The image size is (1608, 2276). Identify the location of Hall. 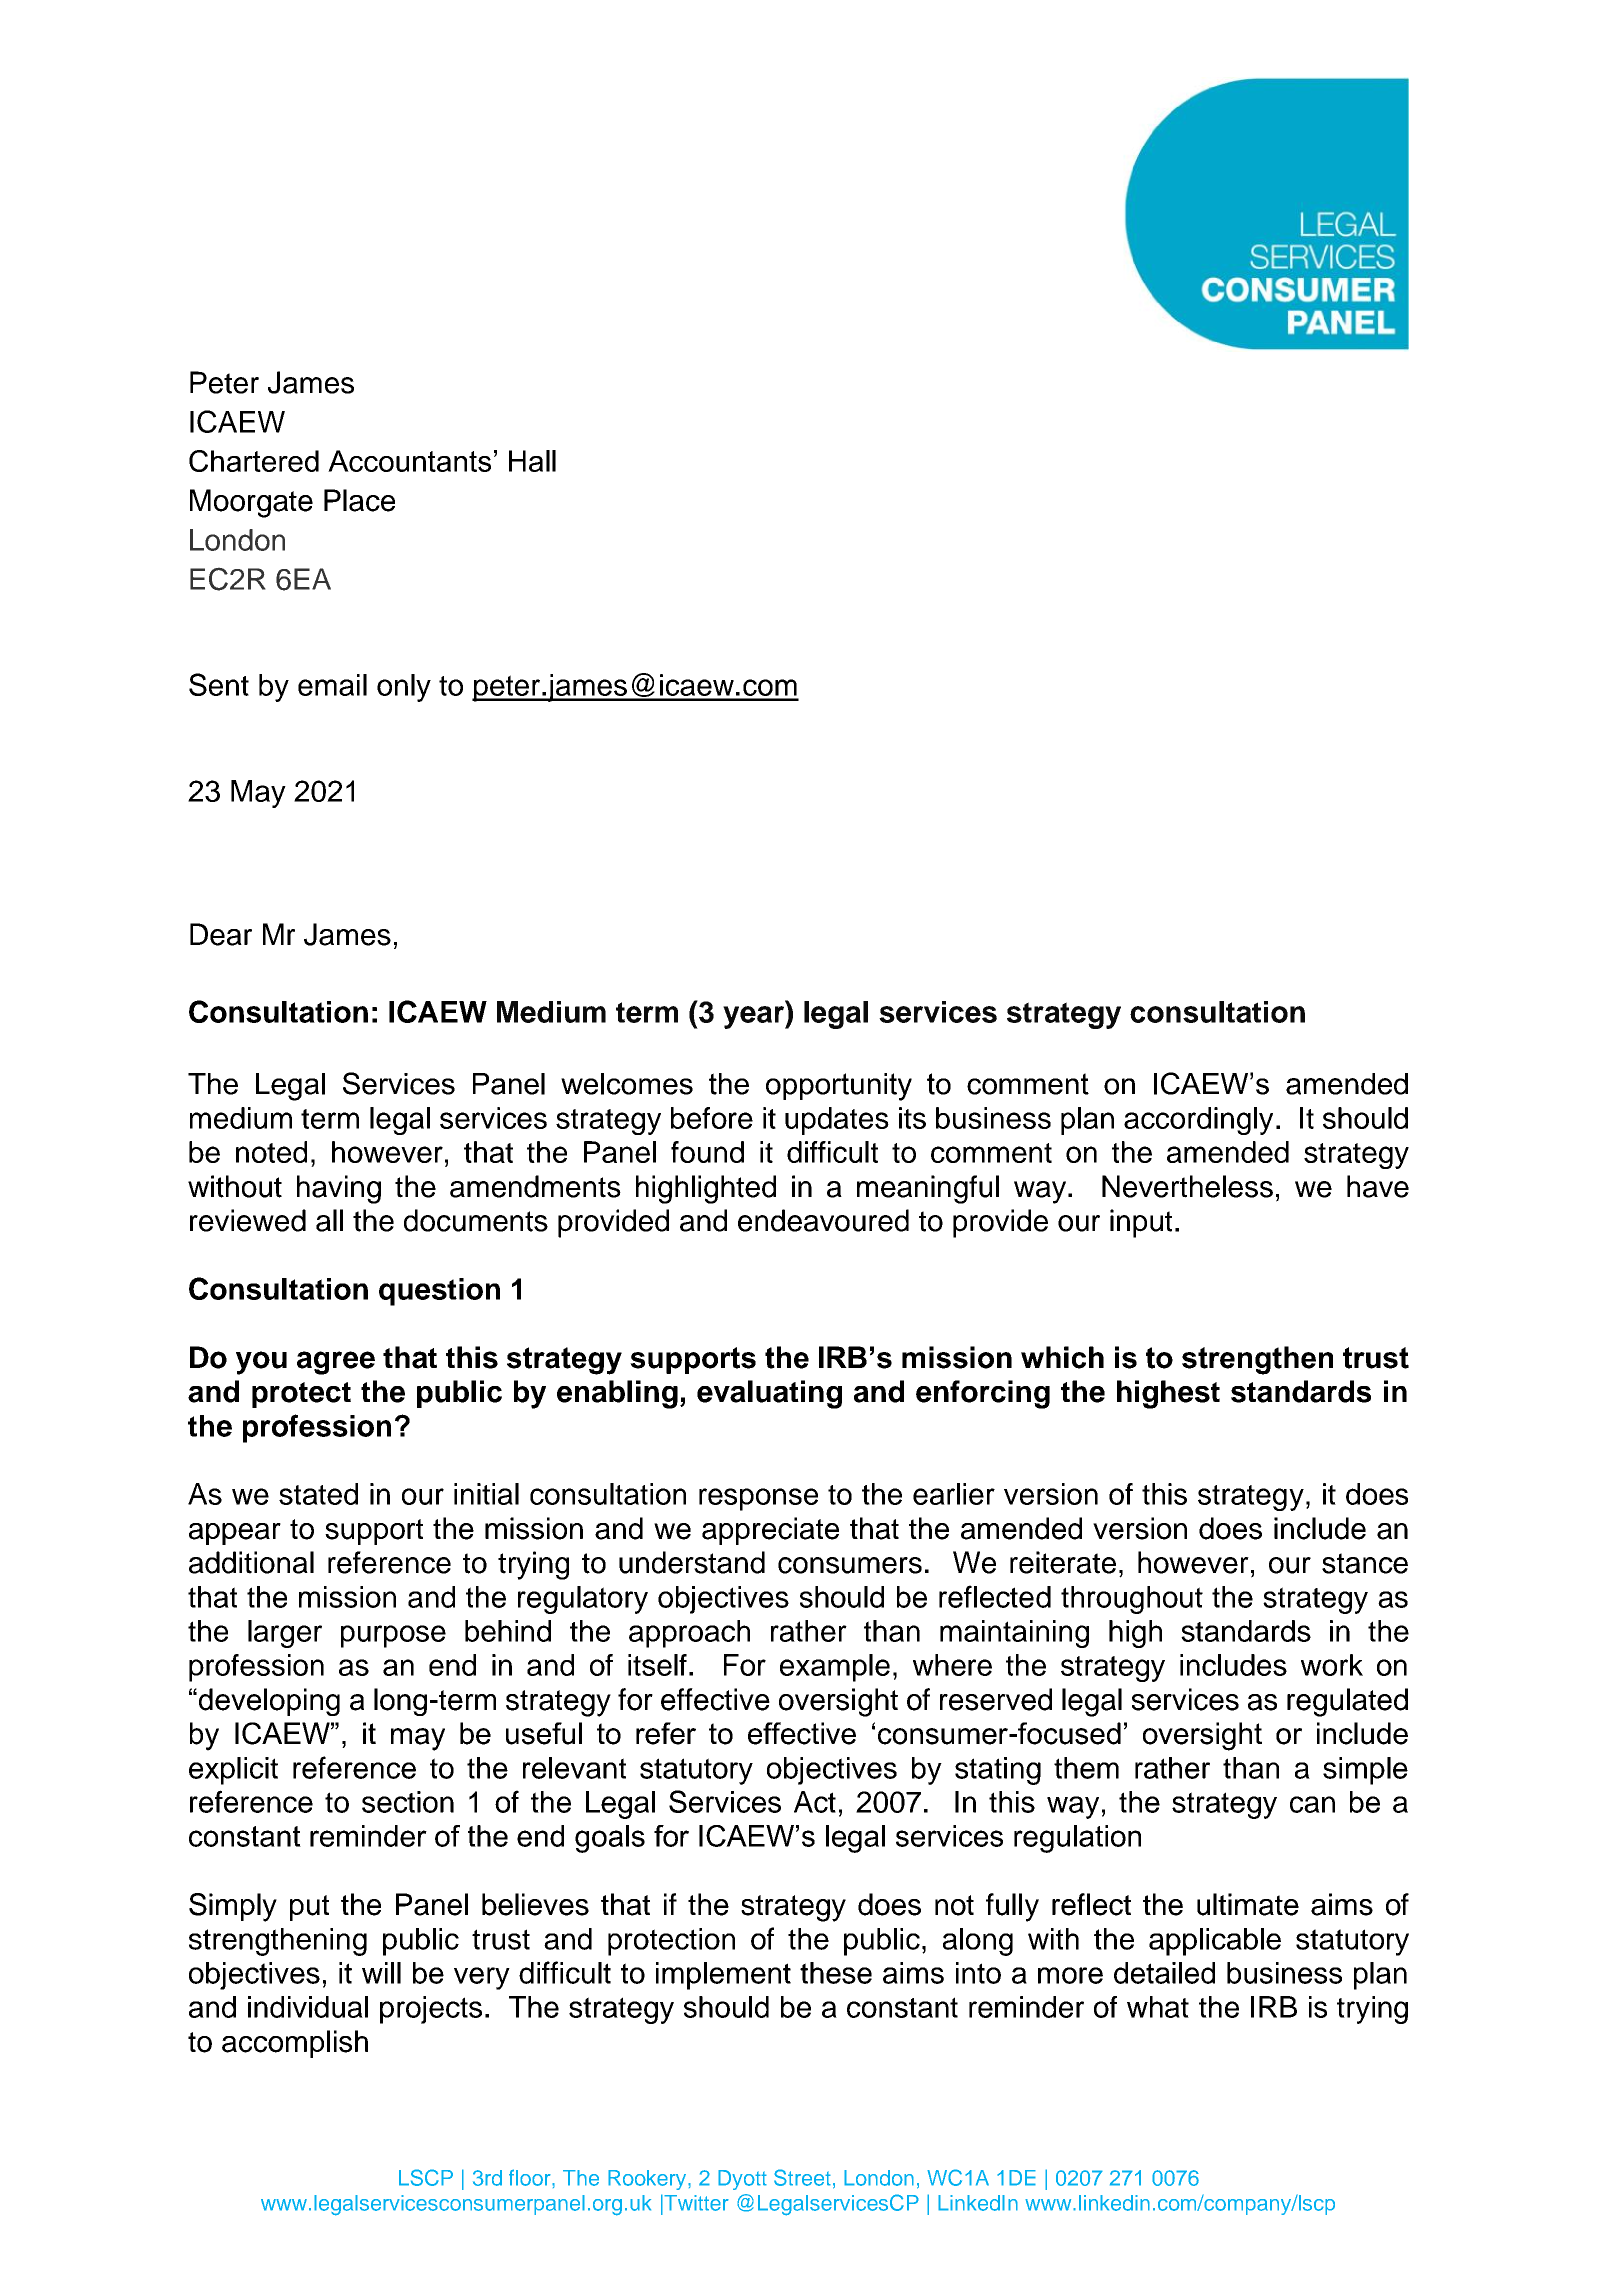
(532, 461).
